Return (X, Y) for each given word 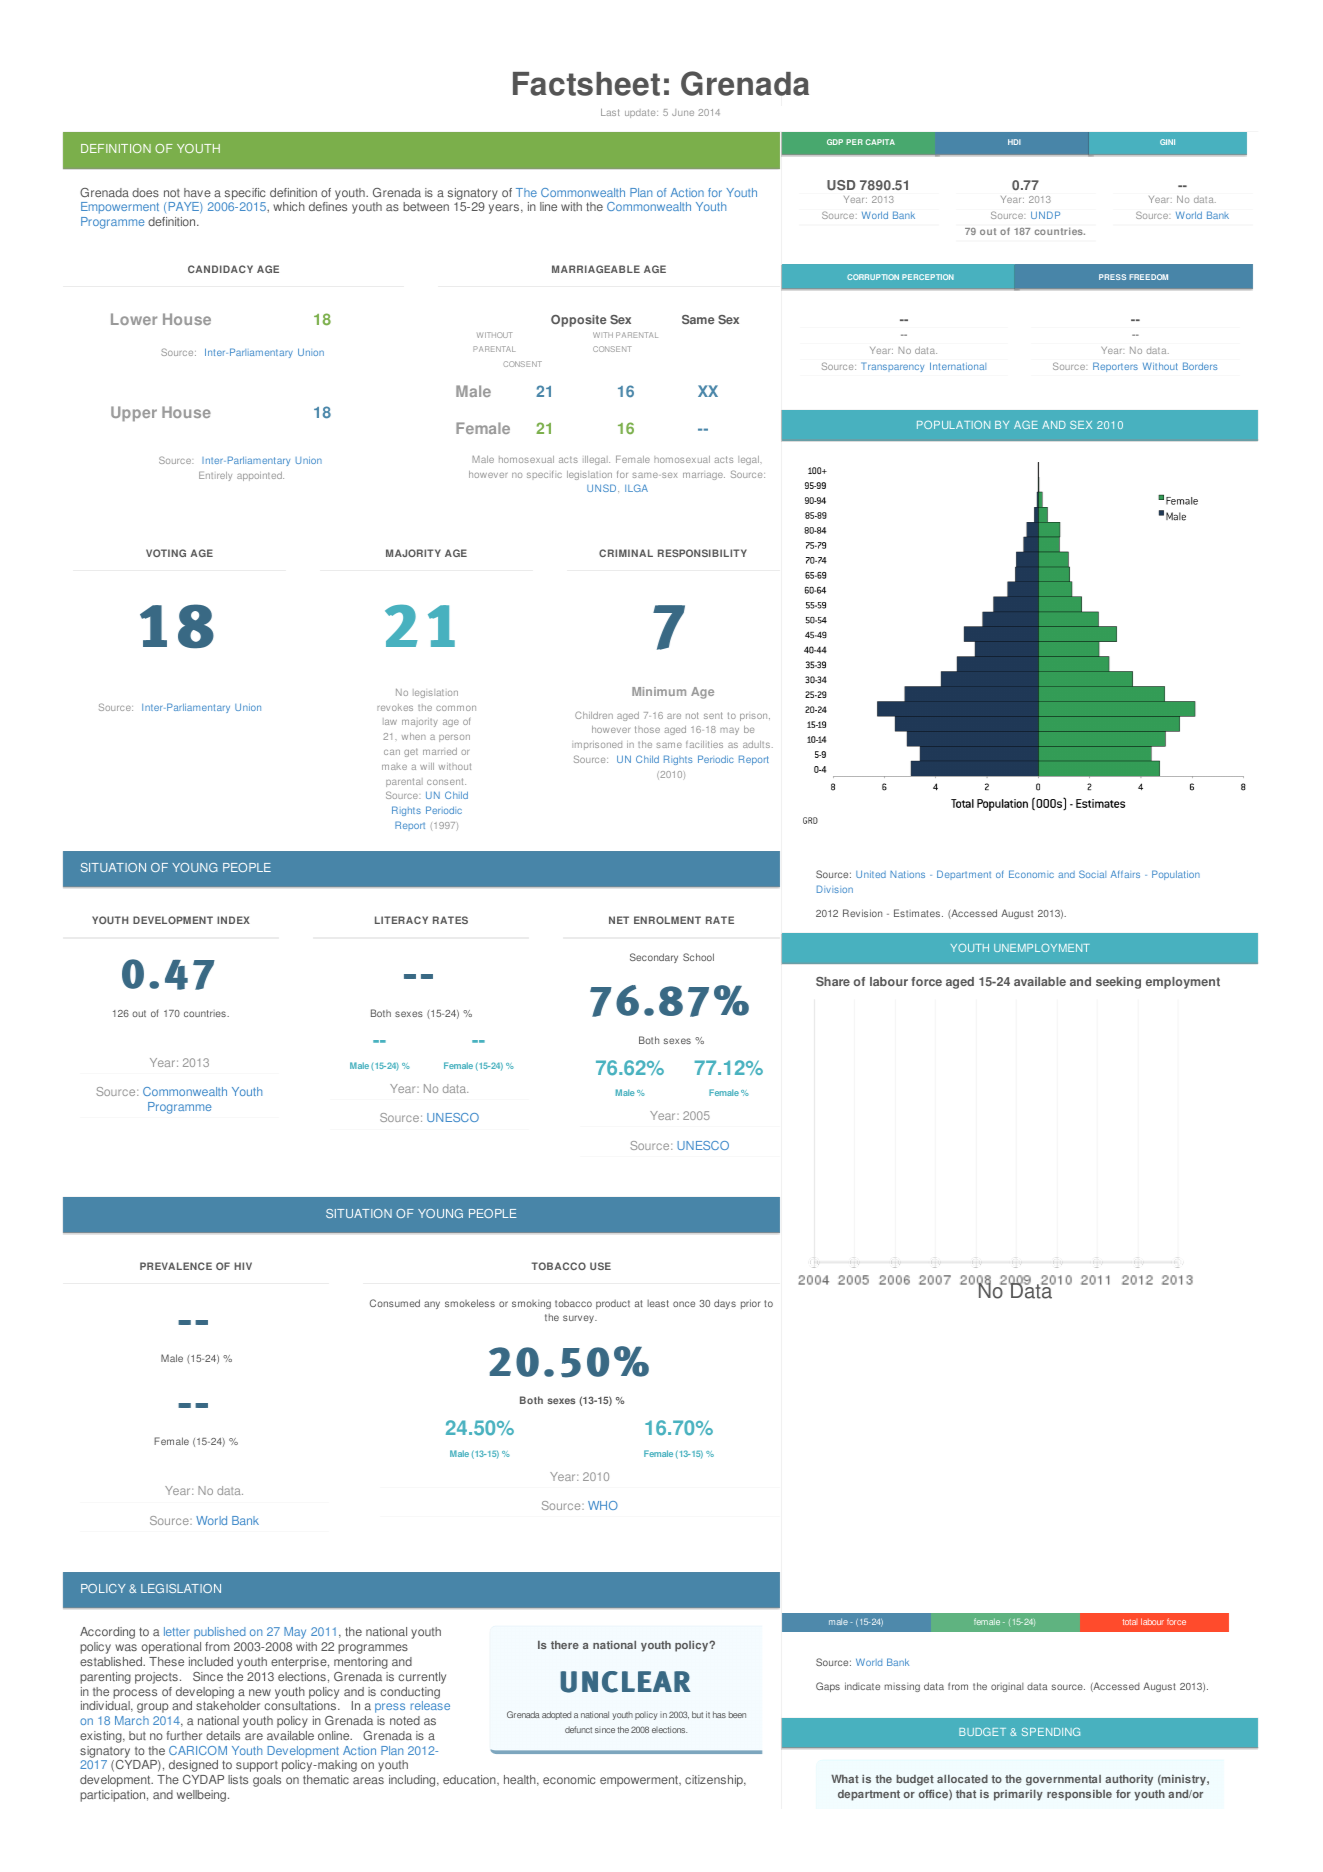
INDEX (233, 920)
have (197, 192)
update (641, 113)
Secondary (654, 958)
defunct (578, 1729)
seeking (1118, 983)
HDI (1014, 142)
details (223, 1735)
